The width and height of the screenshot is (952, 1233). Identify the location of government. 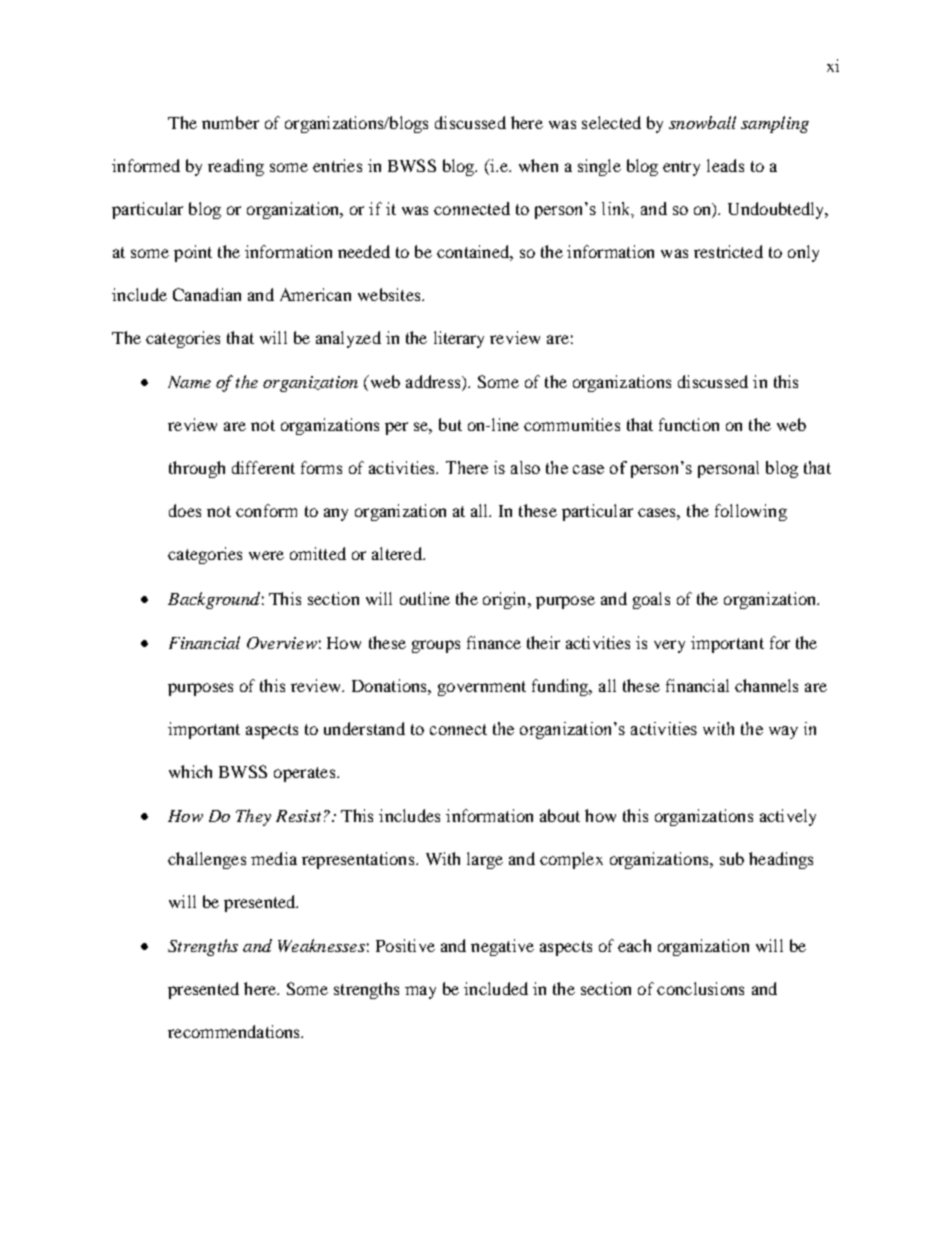
(482, 688).
